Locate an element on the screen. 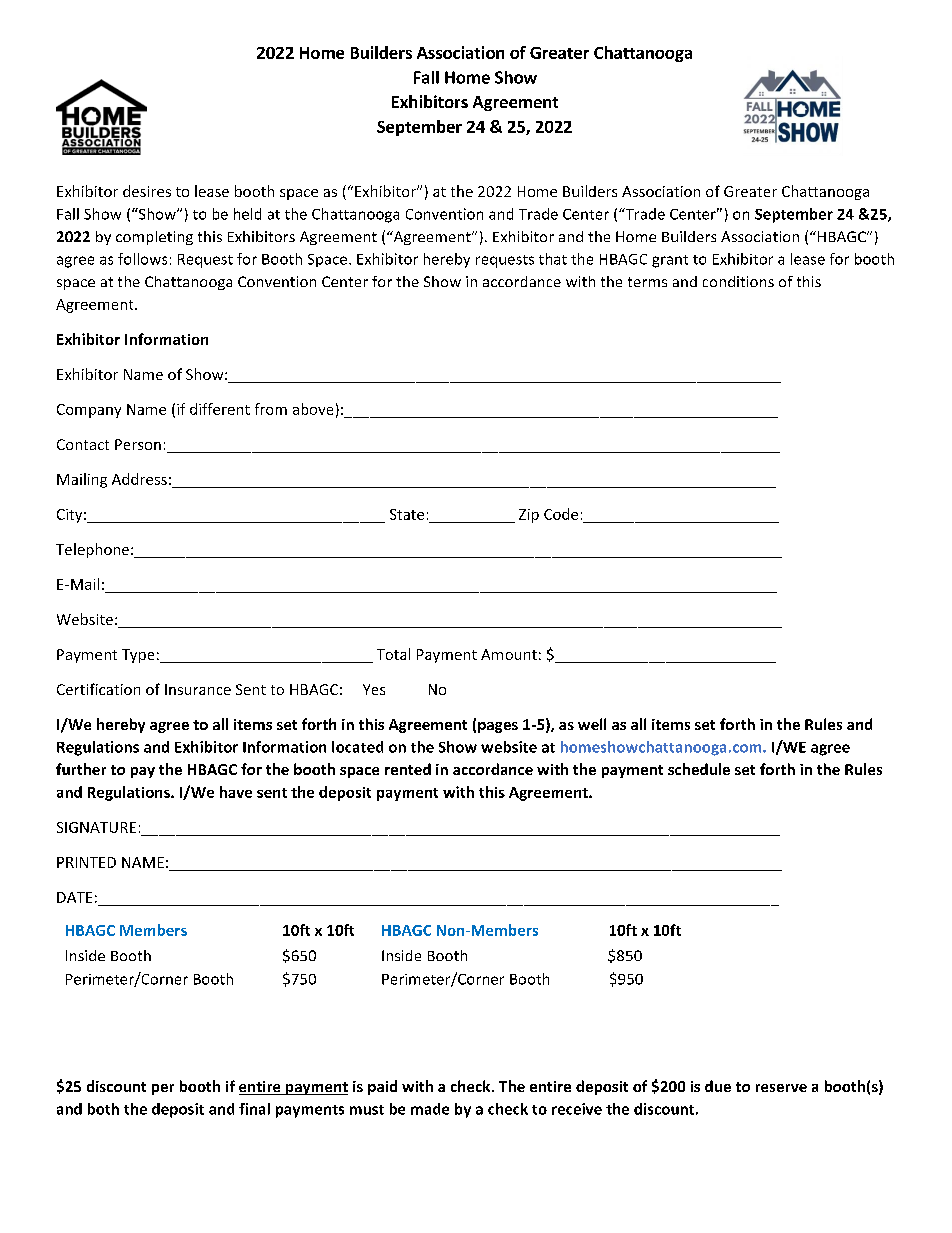 The width and height of the screenshot is (952, 1233). both is located at coordinates (103, 1109).
